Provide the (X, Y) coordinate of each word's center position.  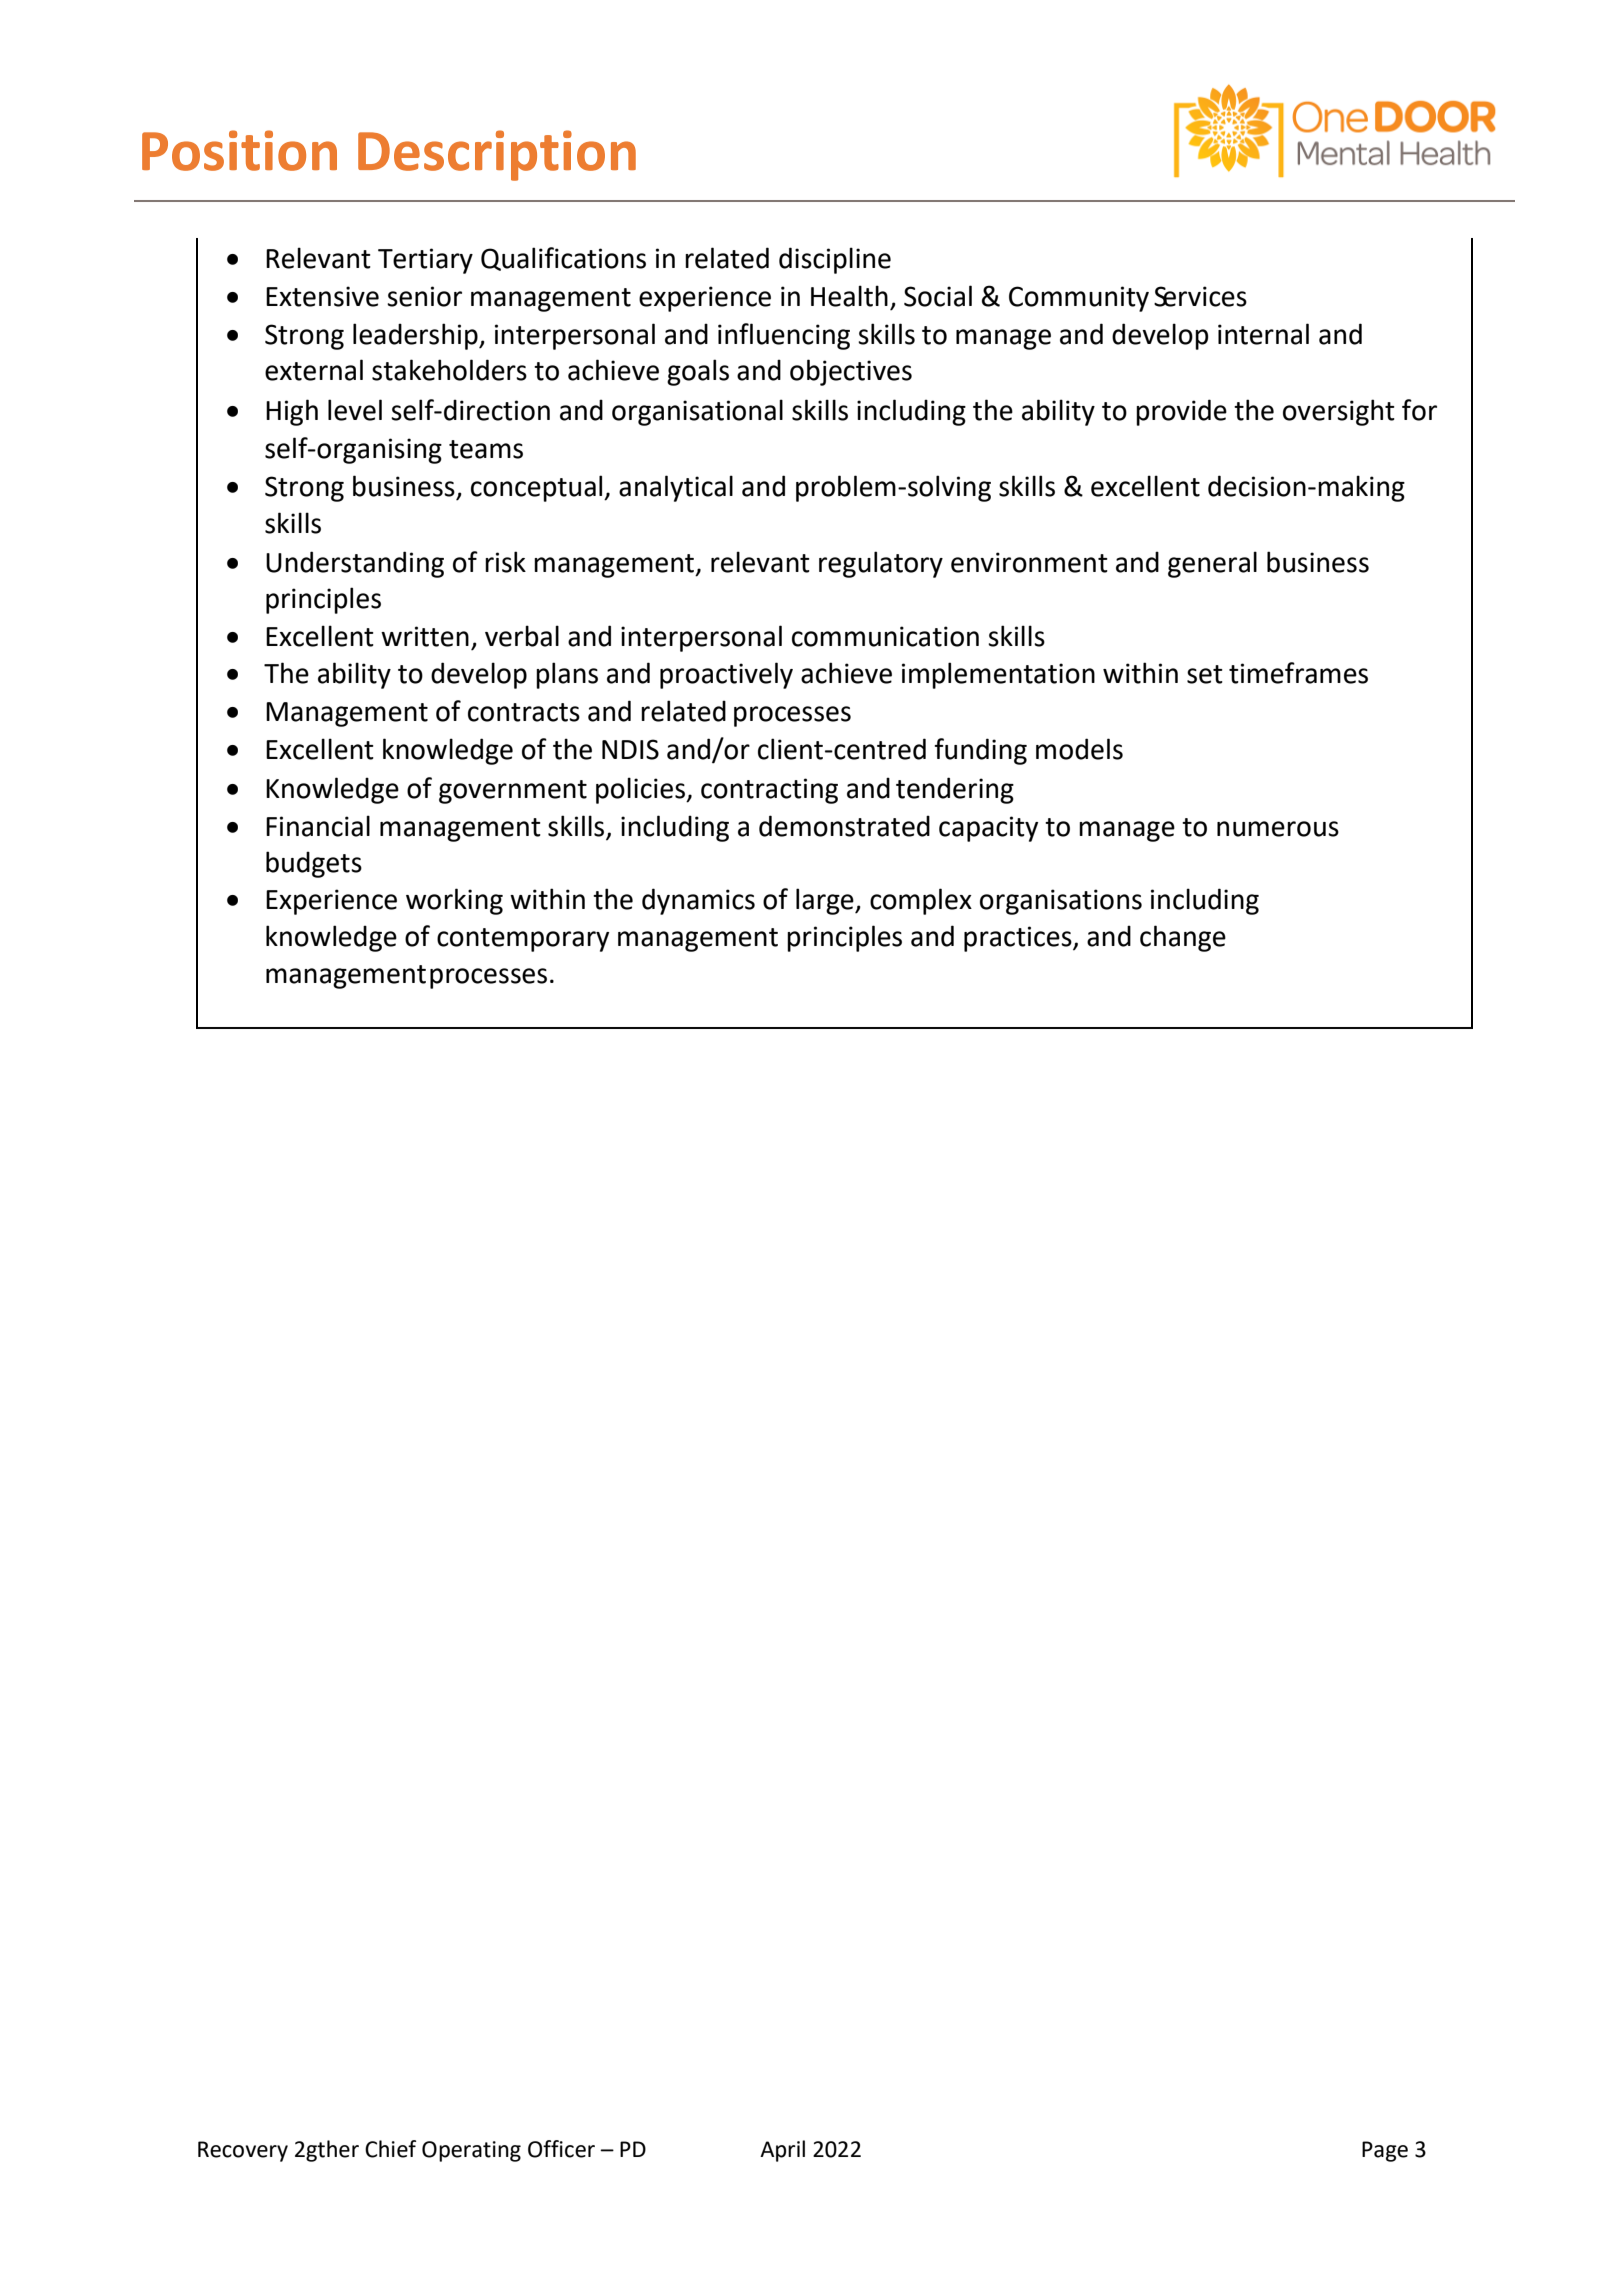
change (1183, 938)
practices (1019, 939)
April (782, 2151)
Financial (318, 826)
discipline (835, 260)
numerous (1278, 829)
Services (1200, 296)
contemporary (523, 940)
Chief (390, 2149)
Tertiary (425, 261)
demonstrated (844, 826)
